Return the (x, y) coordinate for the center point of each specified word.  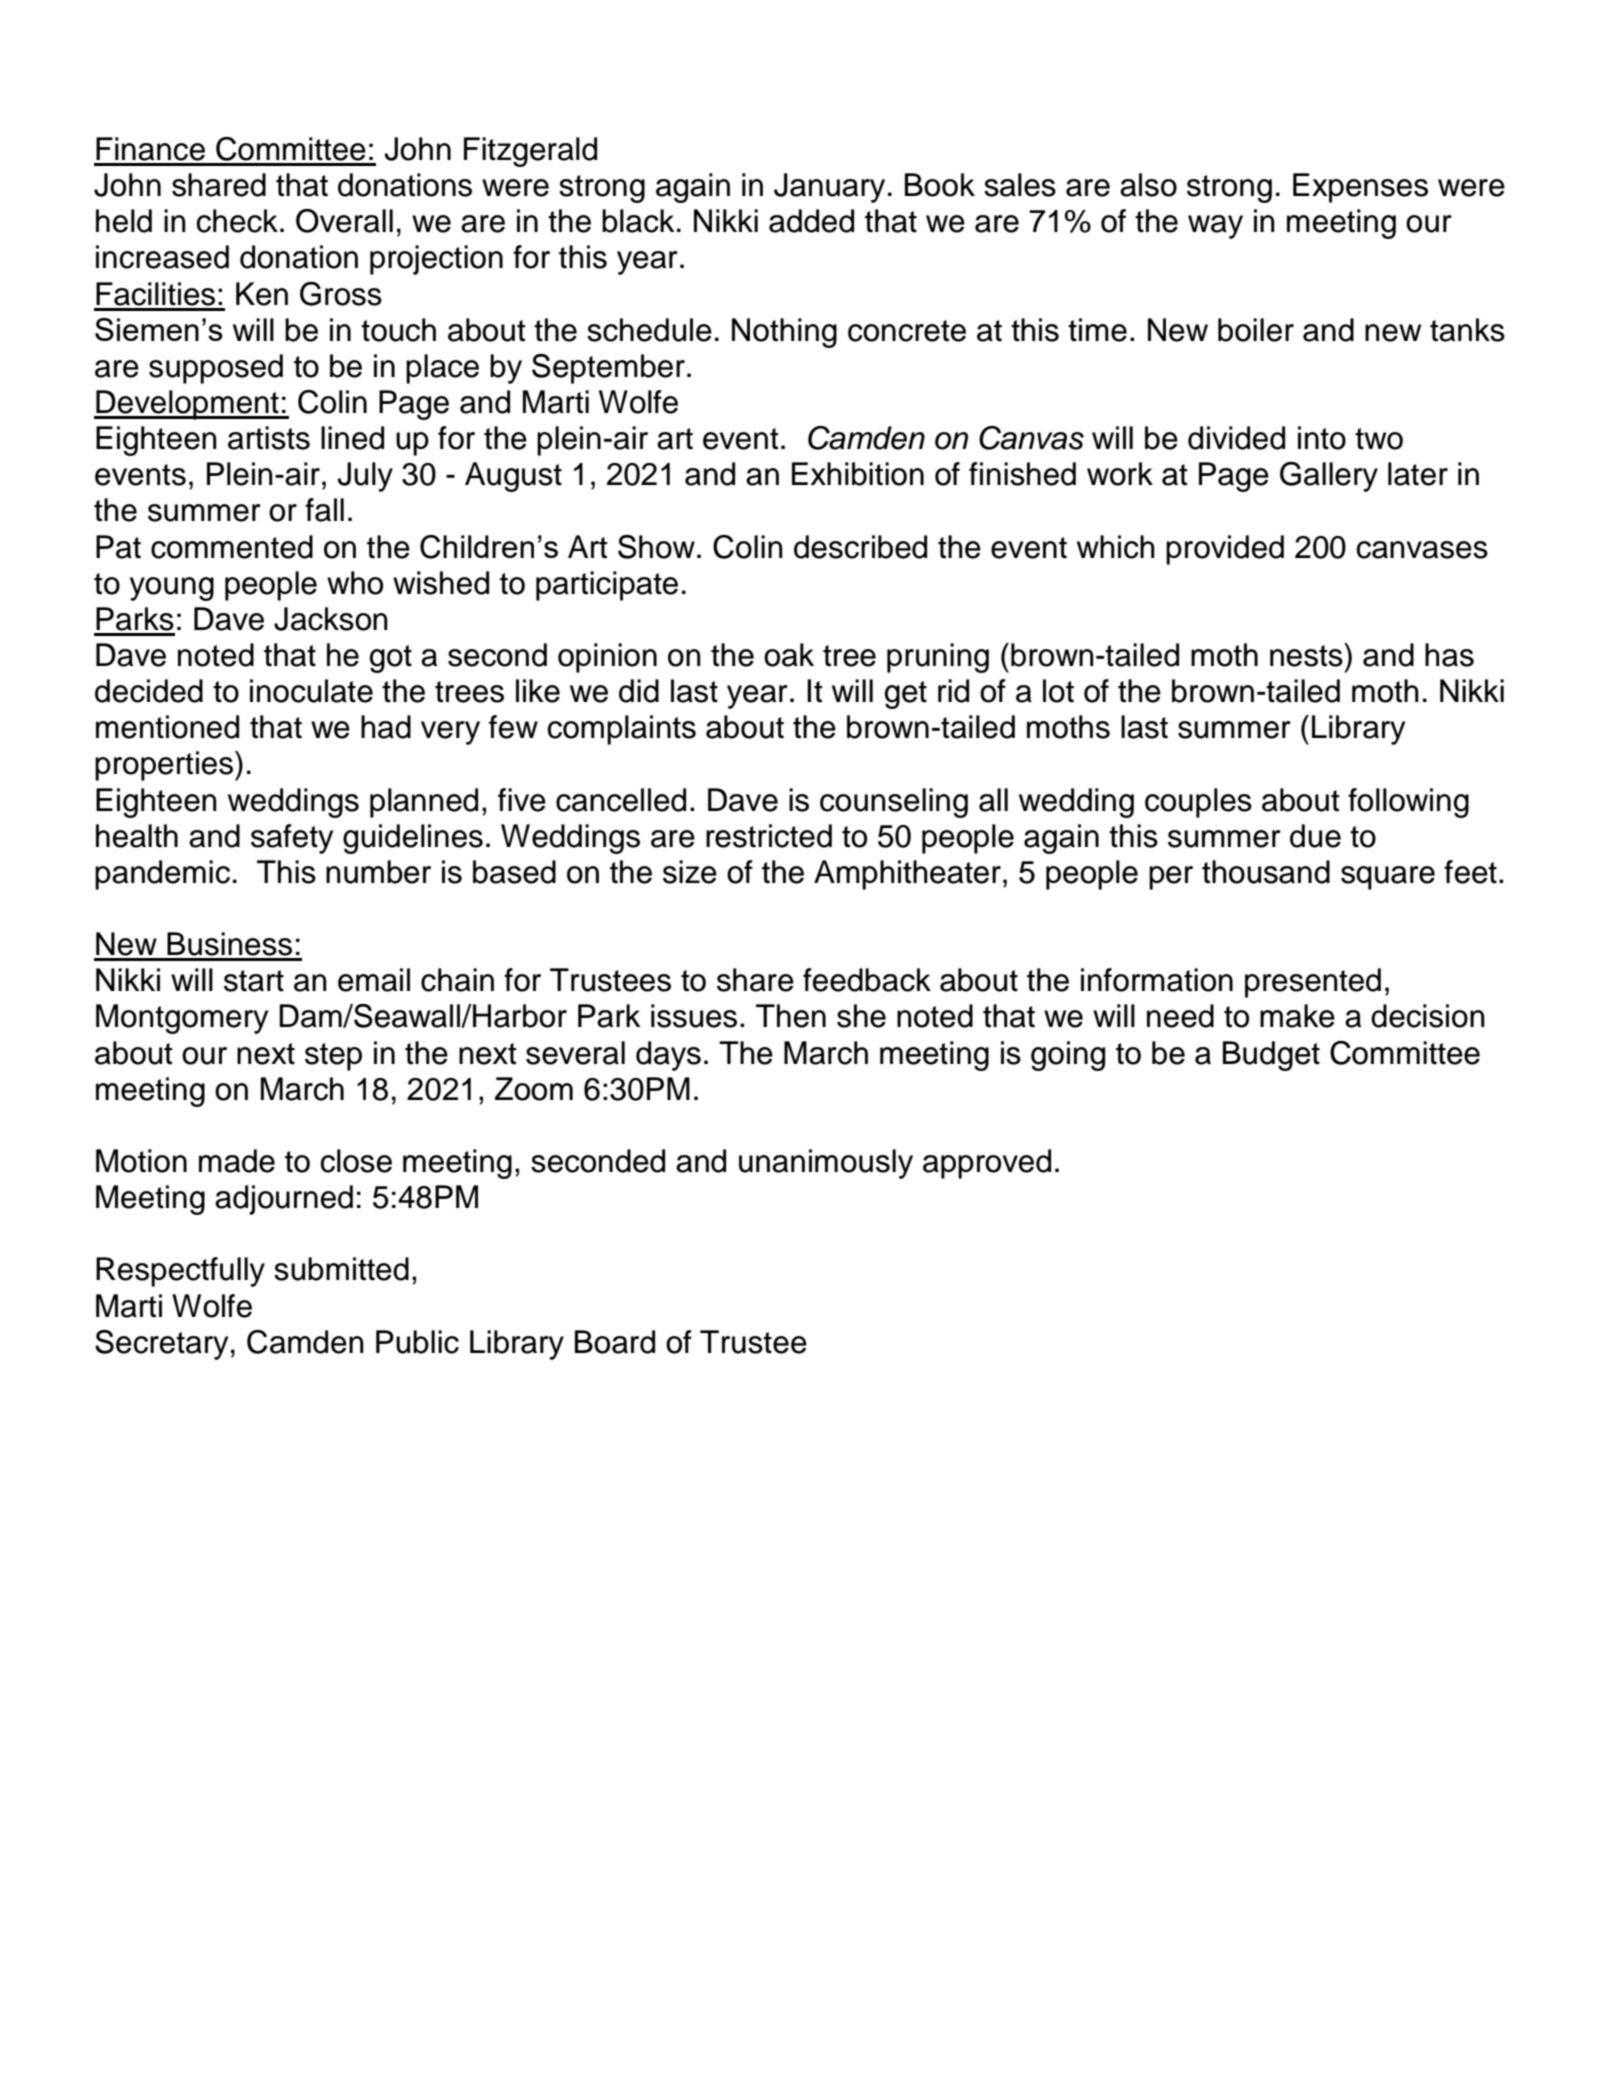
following (1408, 803)
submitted (341, 1269)
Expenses (1360, 188)
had (386, 727)
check (237, 221)
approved (987, 1164)
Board (615, 1342)
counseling (894, 803)
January (829, 188)
